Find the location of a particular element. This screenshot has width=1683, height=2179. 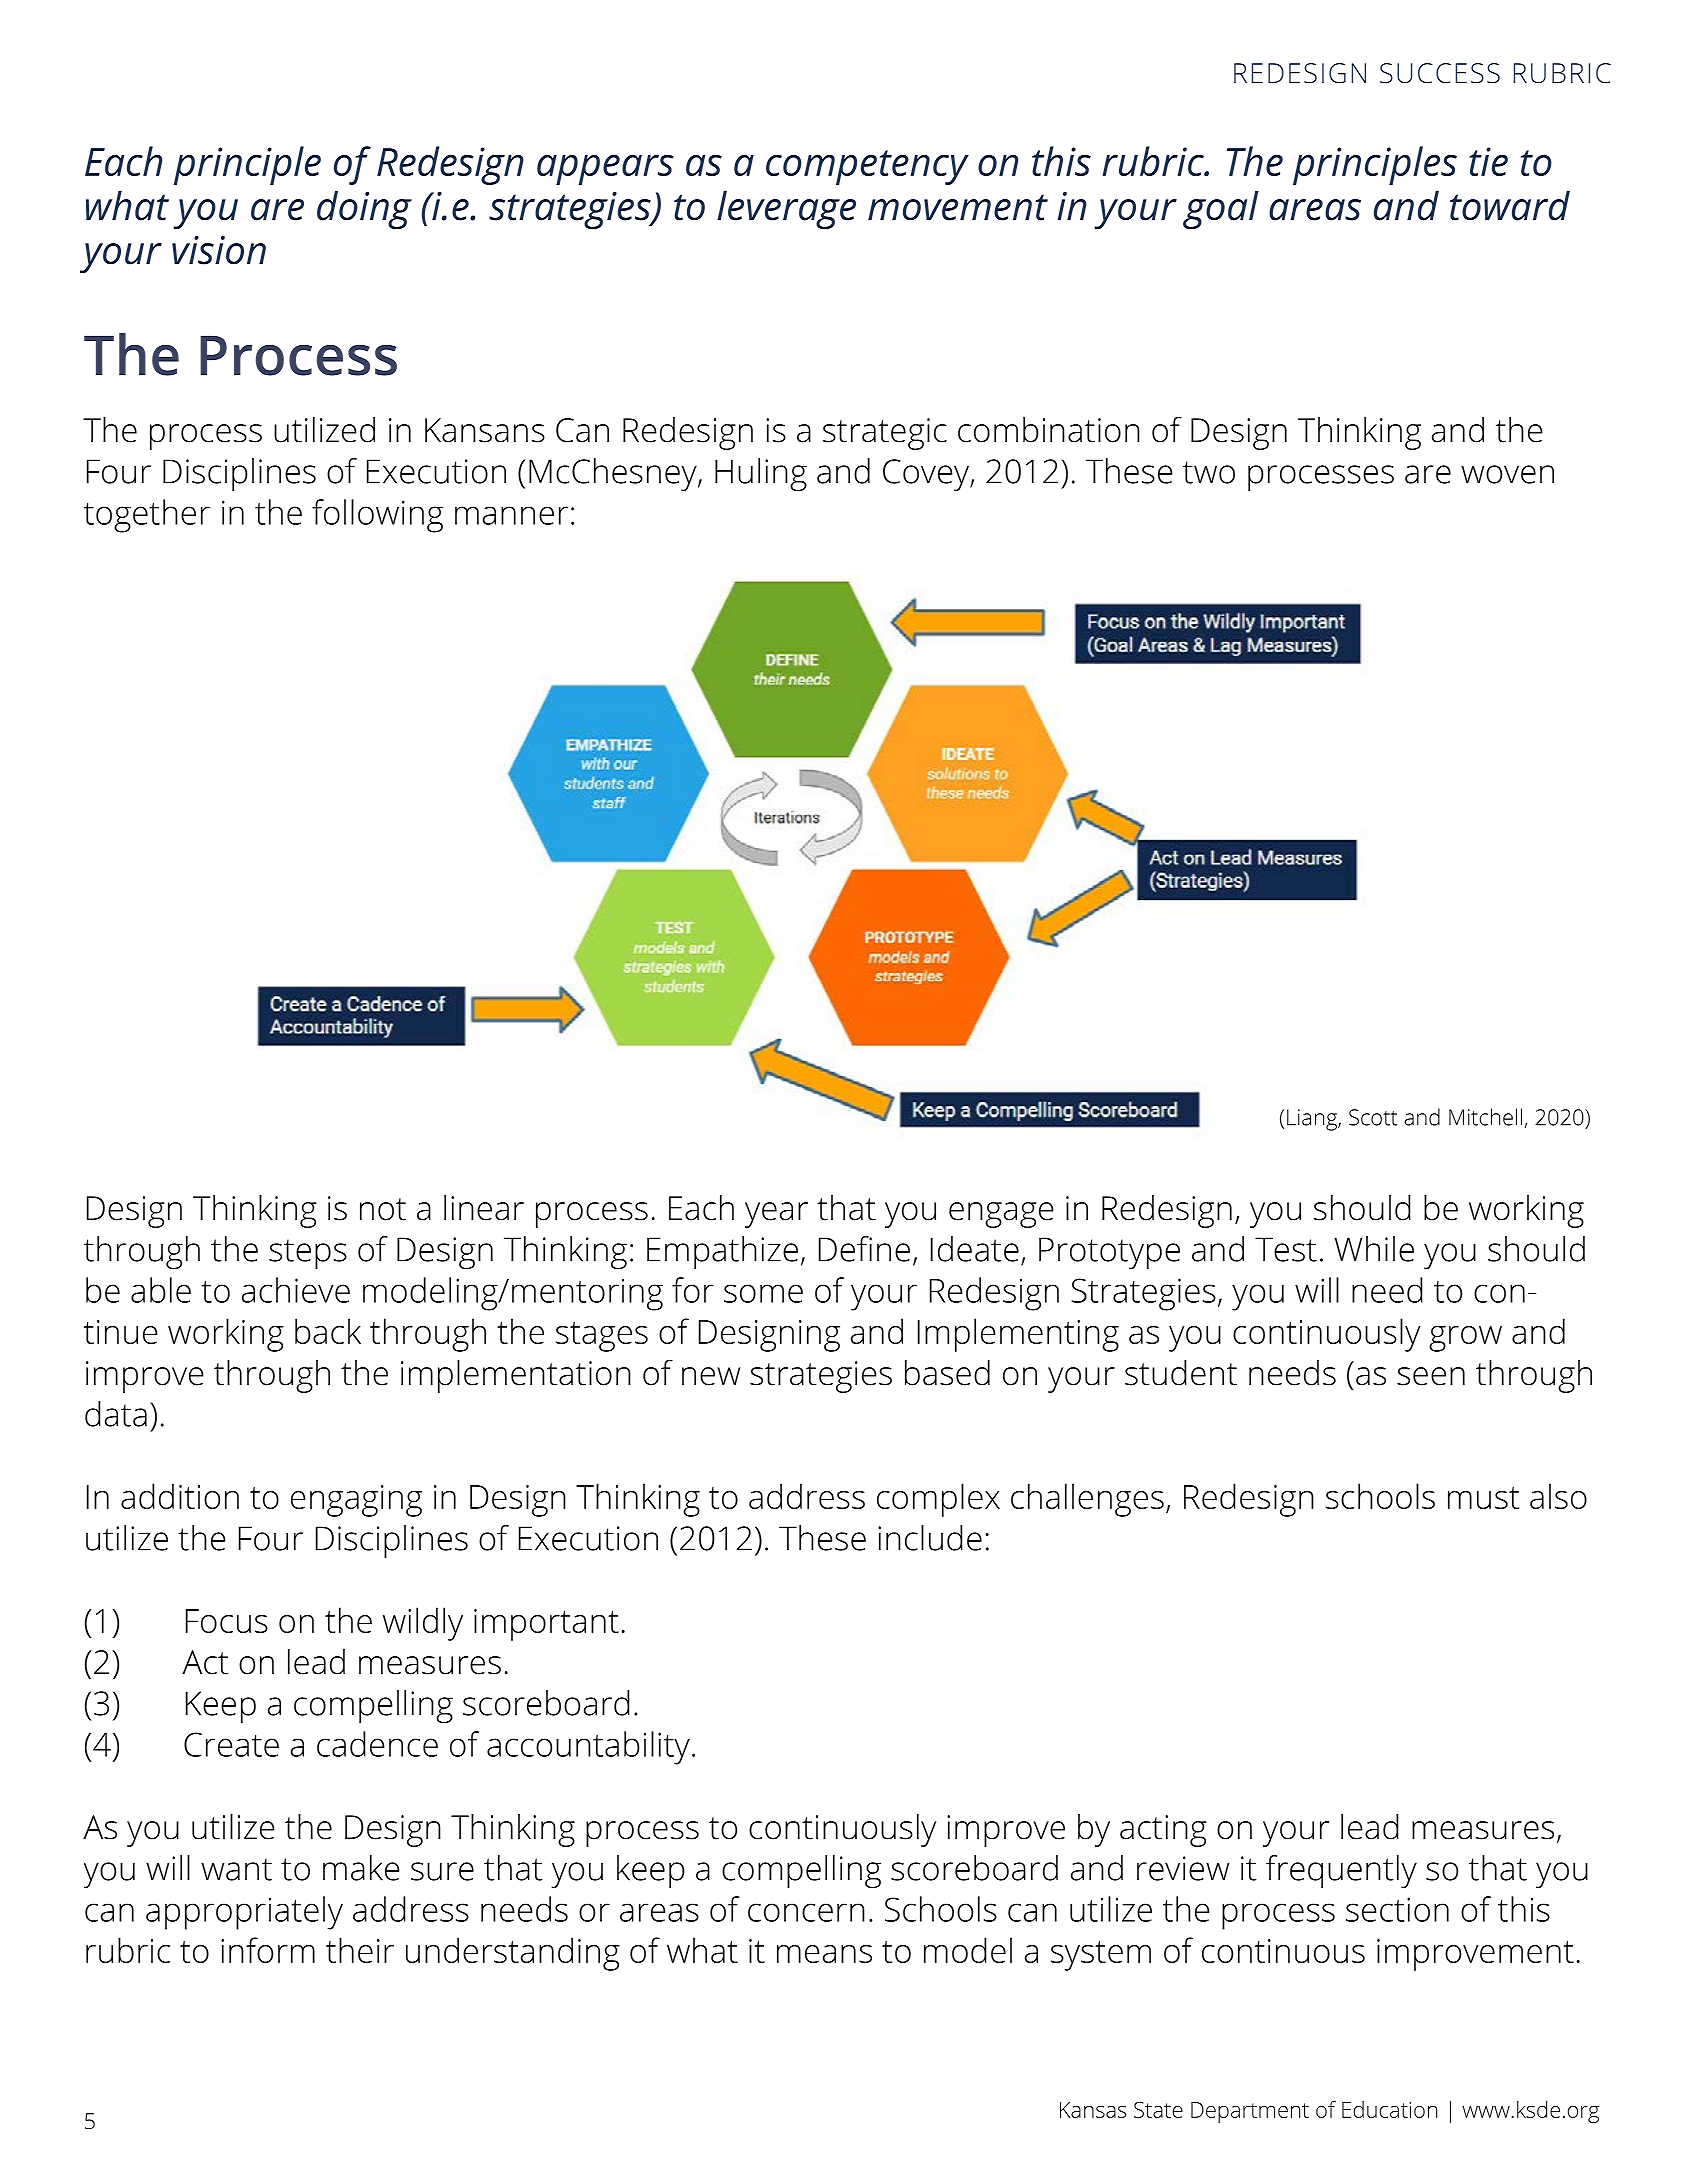

following is located at coordinates (377, 516).
